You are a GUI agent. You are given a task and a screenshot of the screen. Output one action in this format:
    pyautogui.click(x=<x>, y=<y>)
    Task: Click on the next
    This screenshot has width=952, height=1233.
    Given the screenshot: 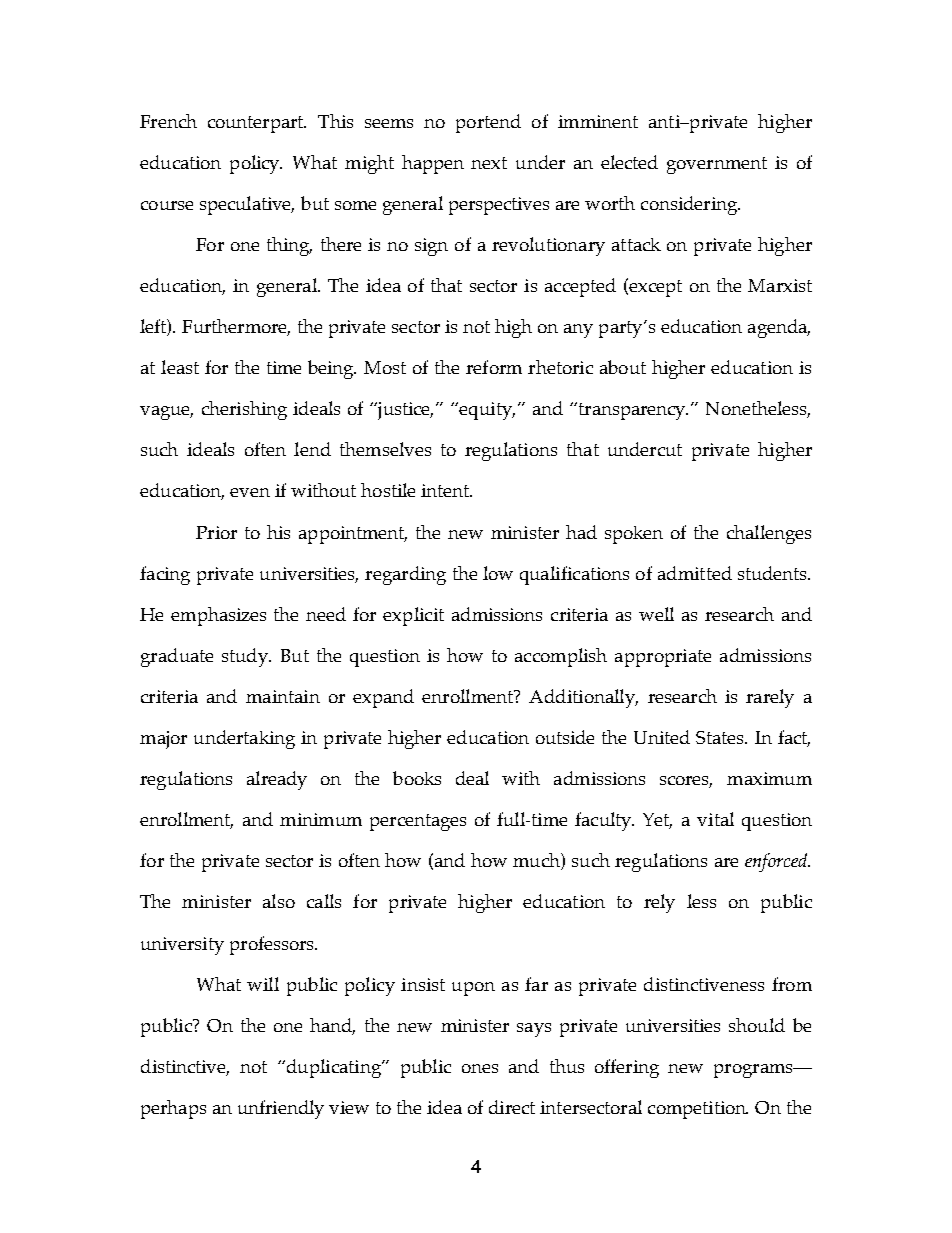 What is the action you would take?
    pyautogui.click(x=489, y=163)
